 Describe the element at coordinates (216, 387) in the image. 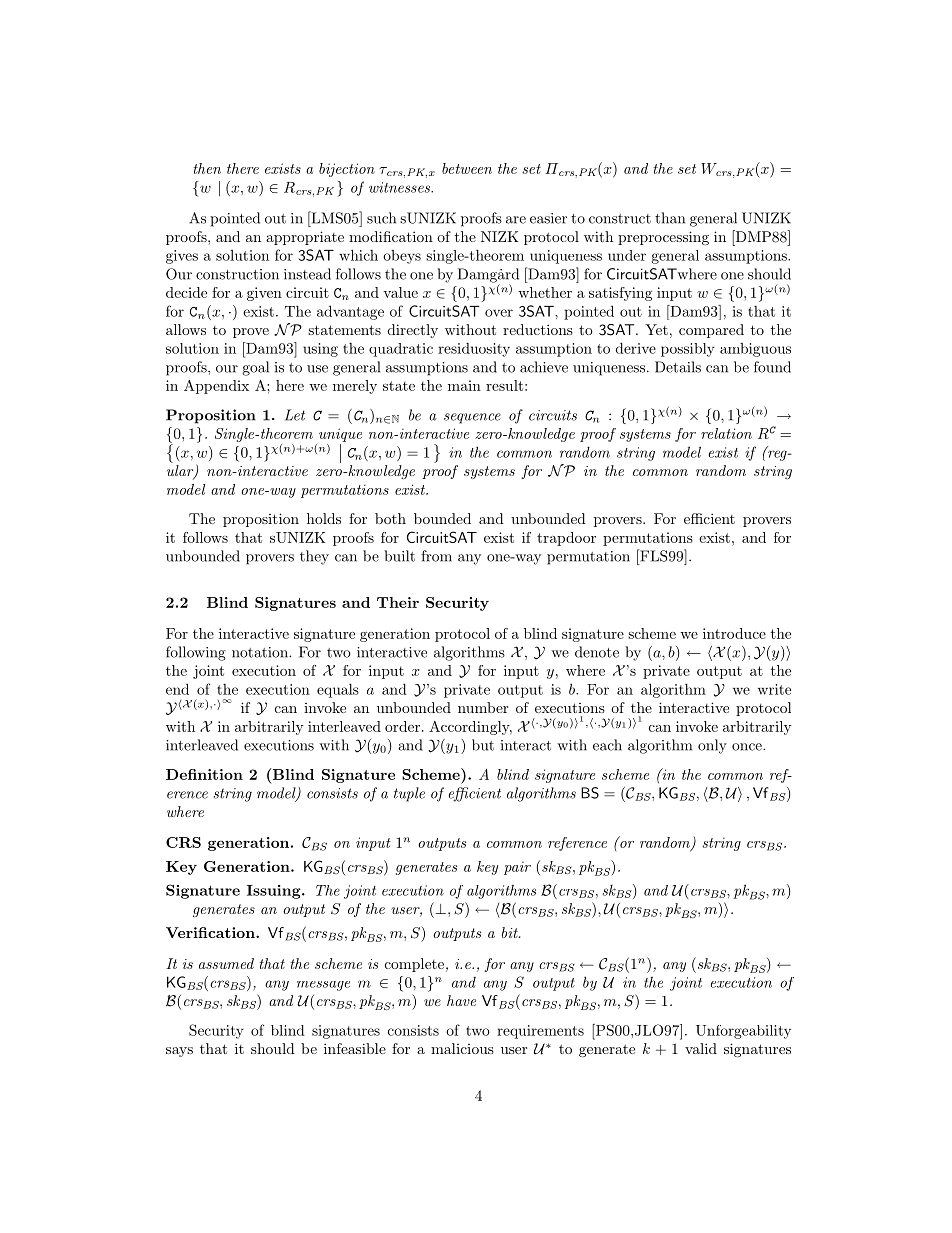

I see `Appendix` at that location.
